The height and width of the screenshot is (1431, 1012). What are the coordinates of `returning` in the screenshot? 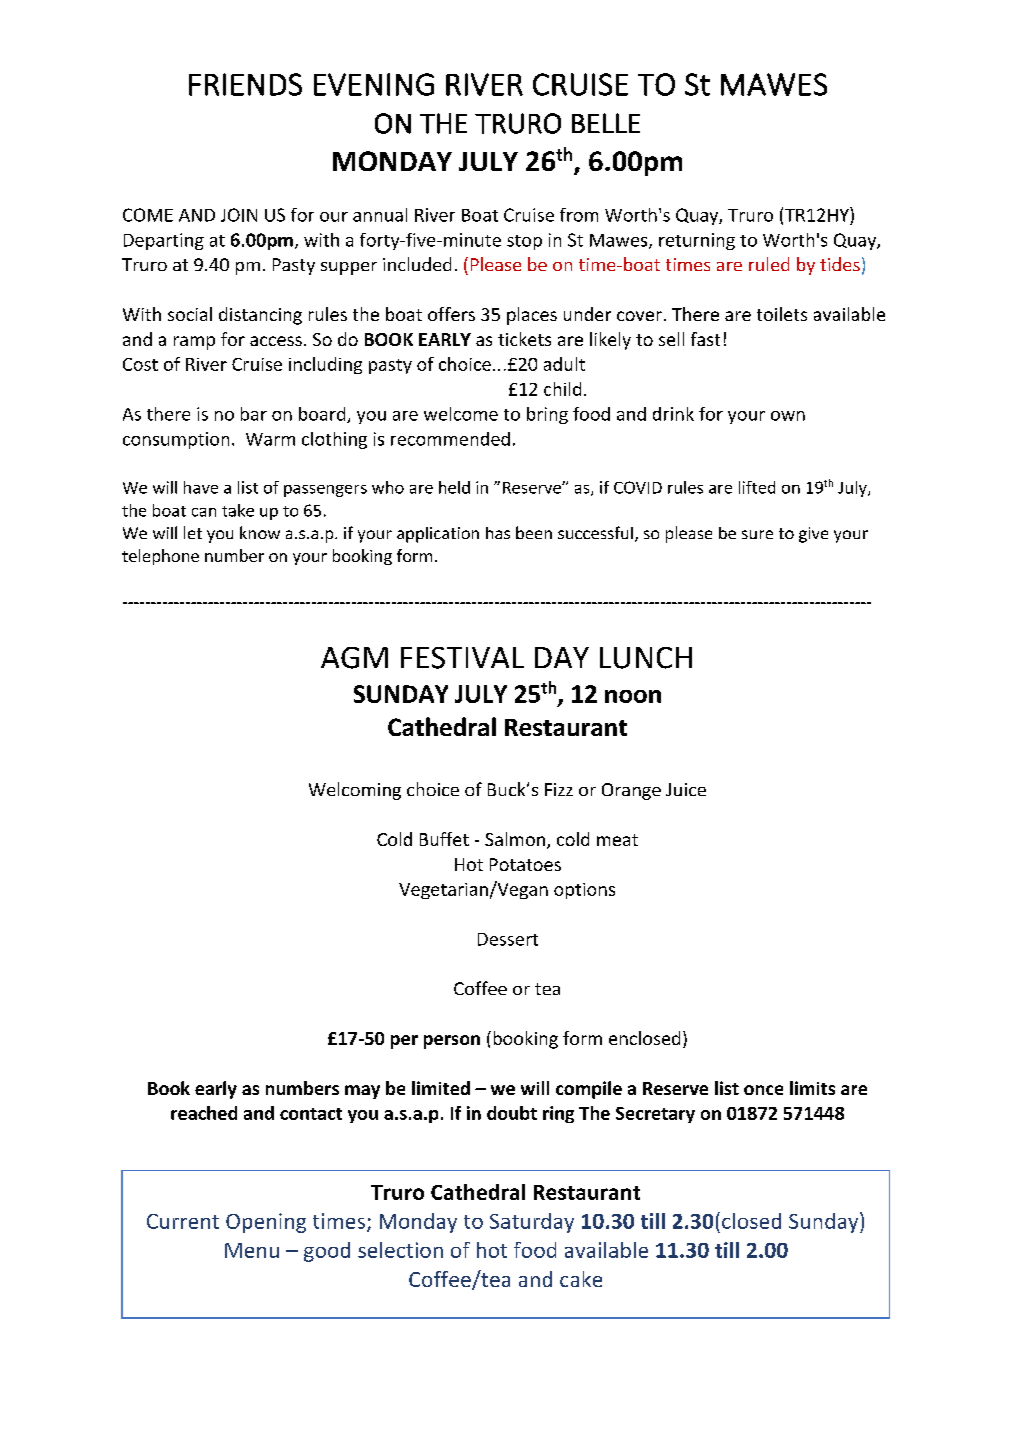 It's located at (697, 241).
